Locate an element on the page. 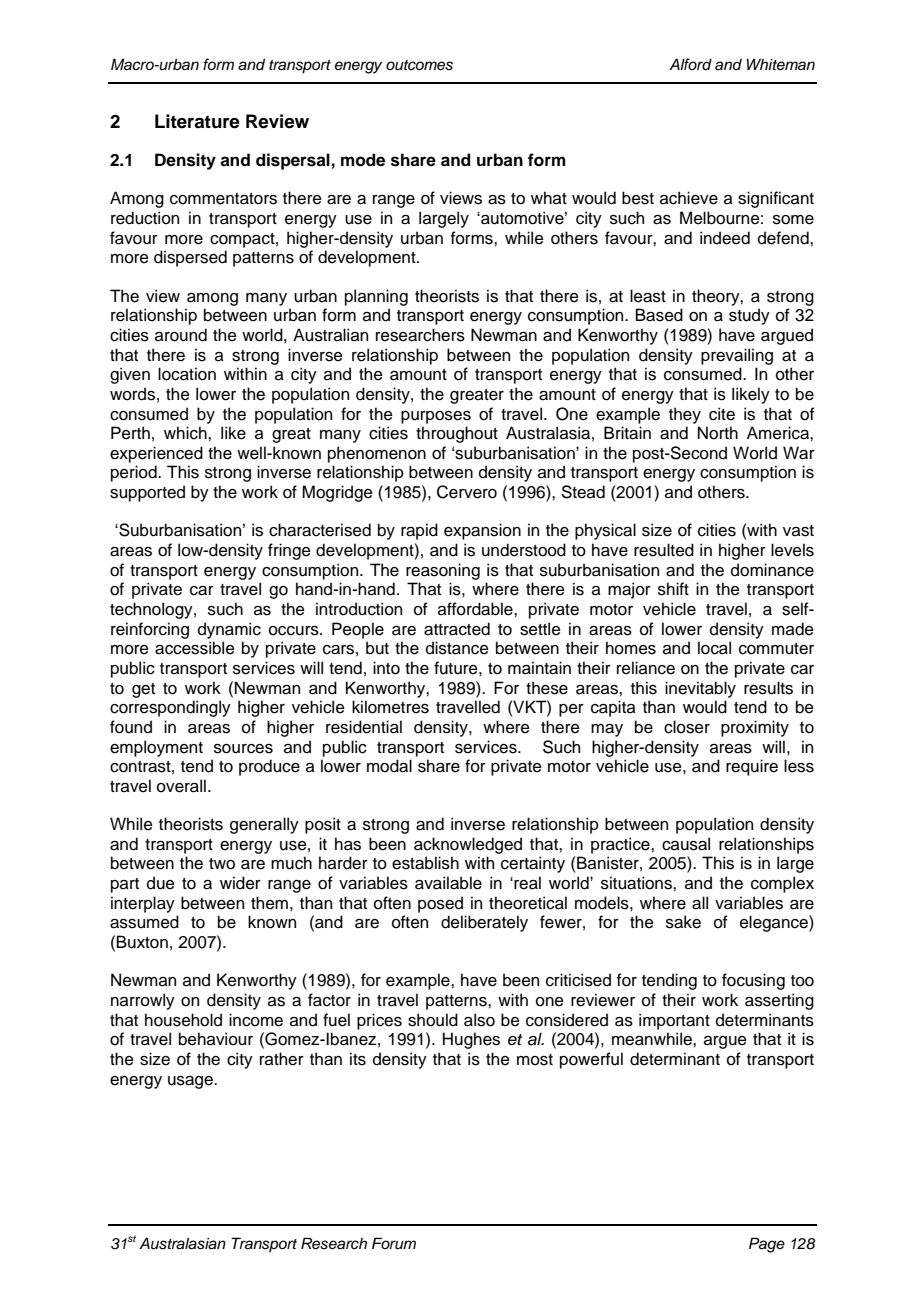 The height and width of the image is (1308, 924). accessible is located at coordinates (195, 648).
